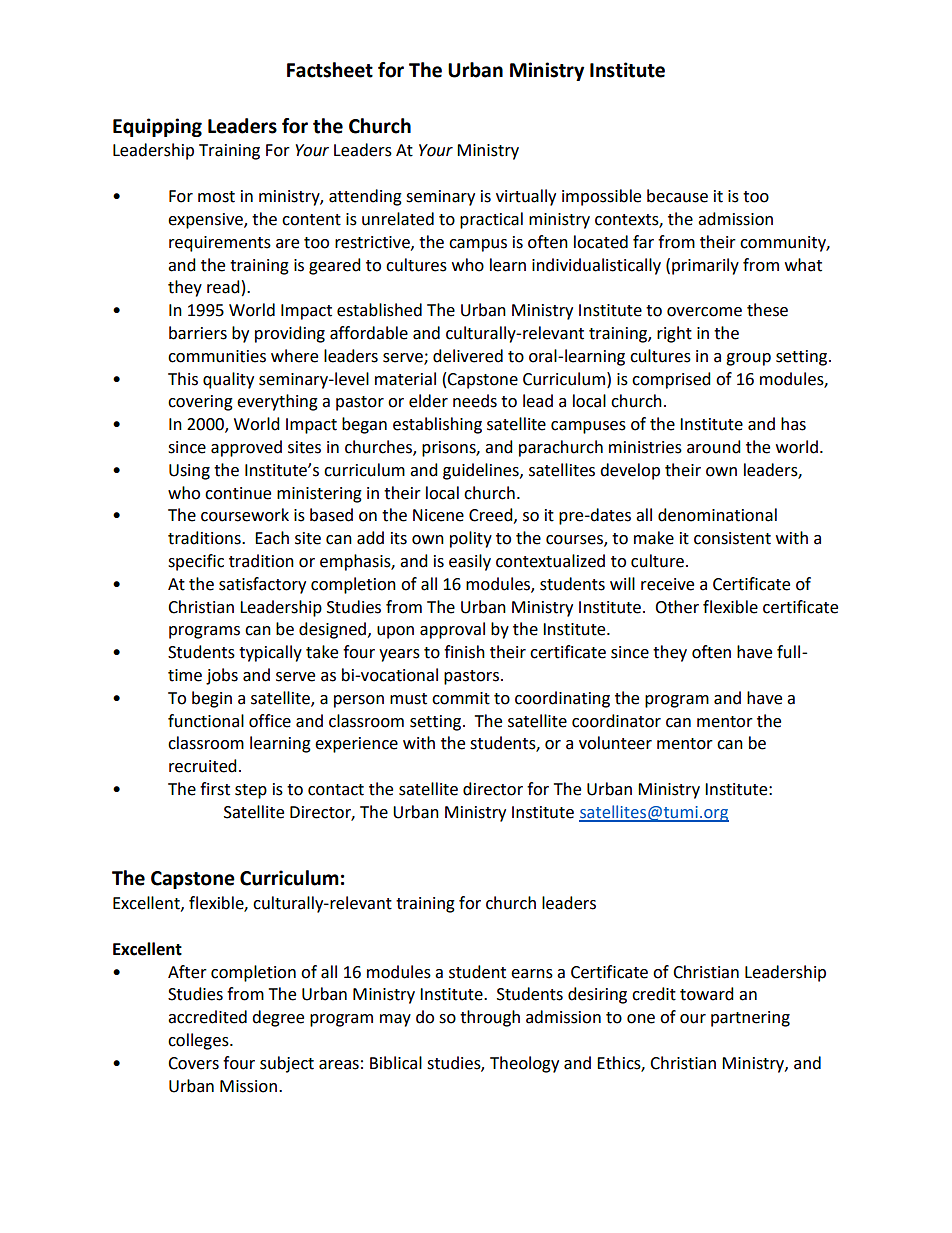  Describe the element at coordinates (677, 607) in the screenshot. I see `Other` at that location.
